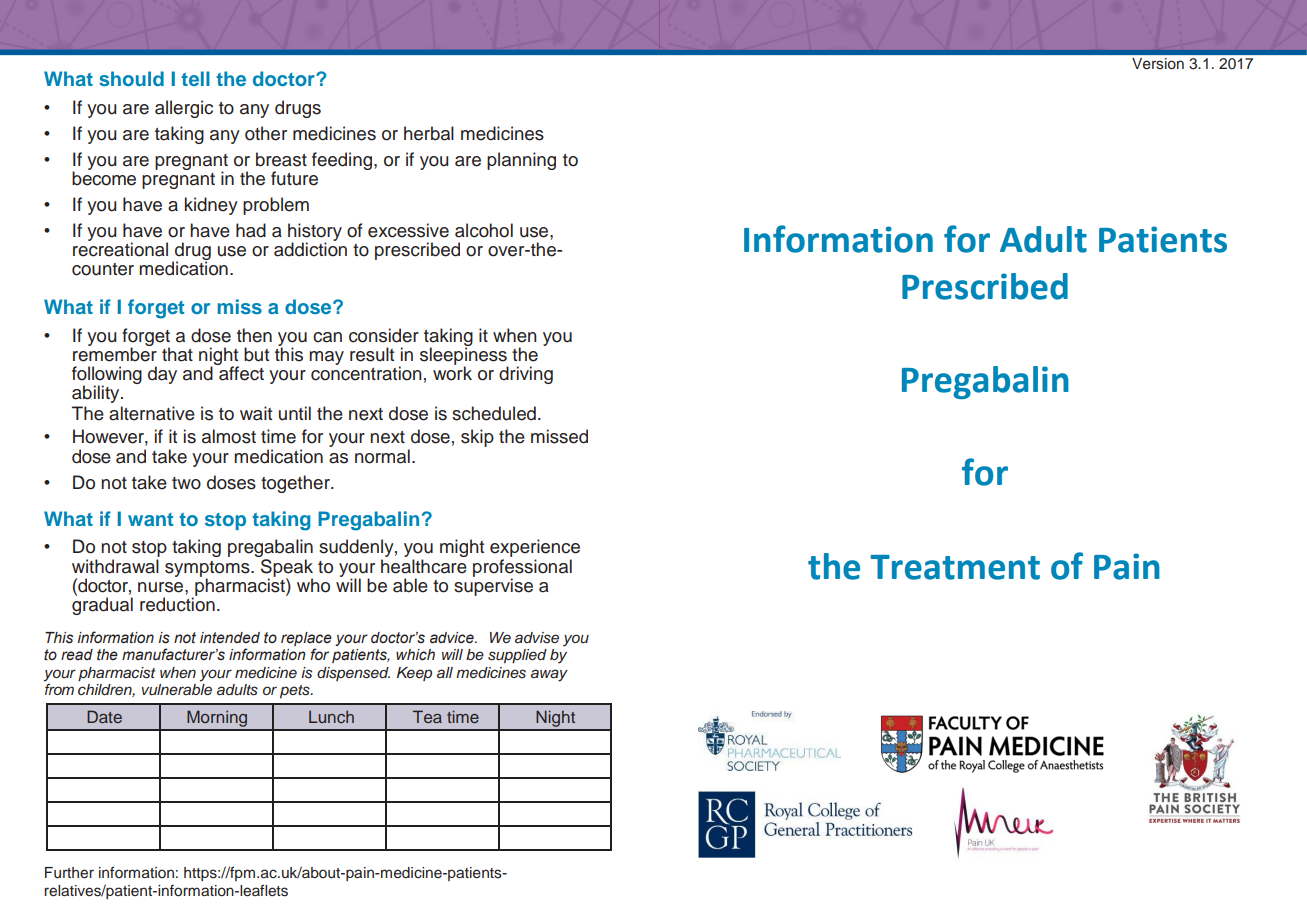 The image size is (1307, 924). What do you see at coordinates (477, 438) in the screenshot?
I see `skip` at bounding box center [477, 438].
